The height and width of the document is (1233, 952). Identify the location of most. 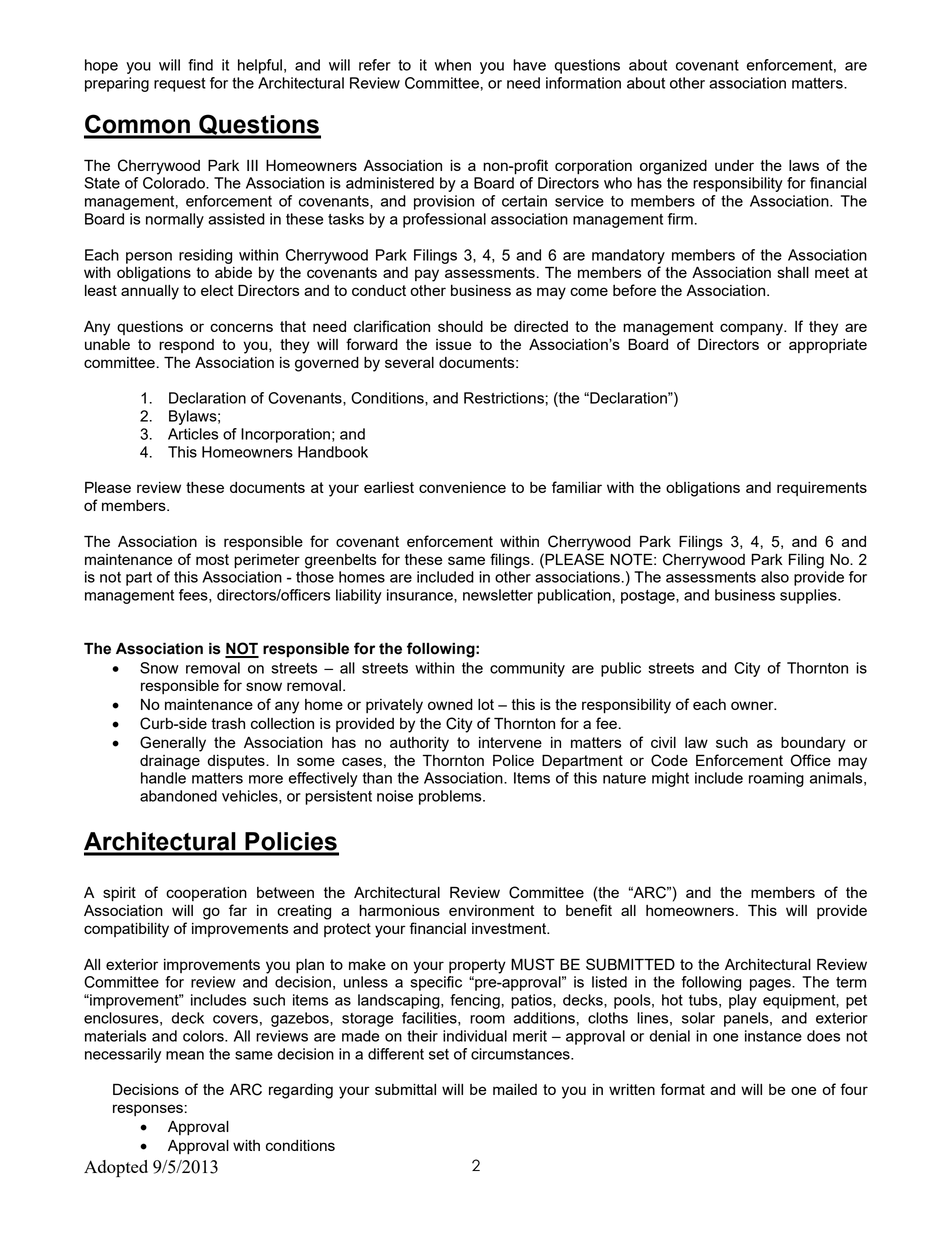
(212, 559).
